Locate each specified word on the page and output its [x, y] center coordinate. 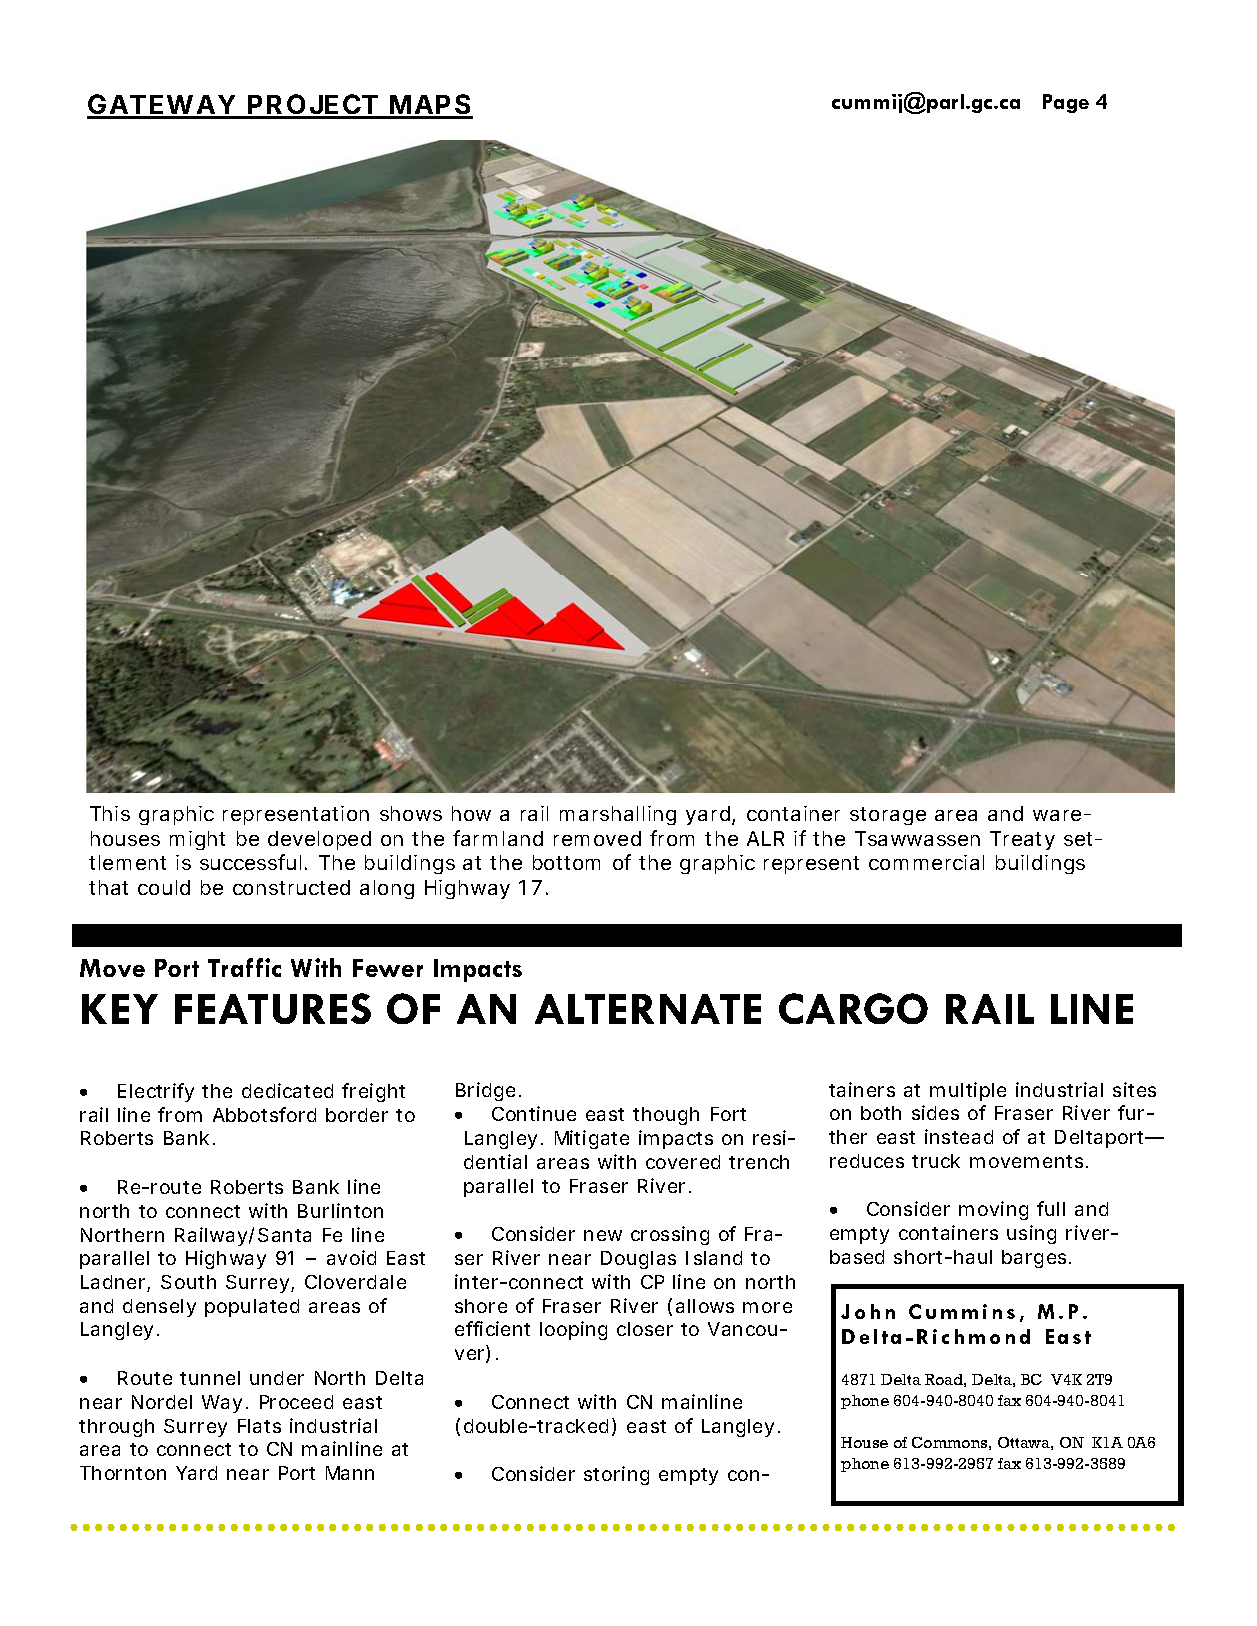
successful [250, 862]
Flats [259, 1426]
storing [616, 1475]
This [110, 813]
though [666, 1116]
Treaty [1022, 840]
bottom [566, 862]
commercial [926, 862]
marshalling [618, 815]
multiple [968, 1091]
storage [888, 816]
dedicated [287, 1090]
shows [411, 813]
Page [1066, 103]
